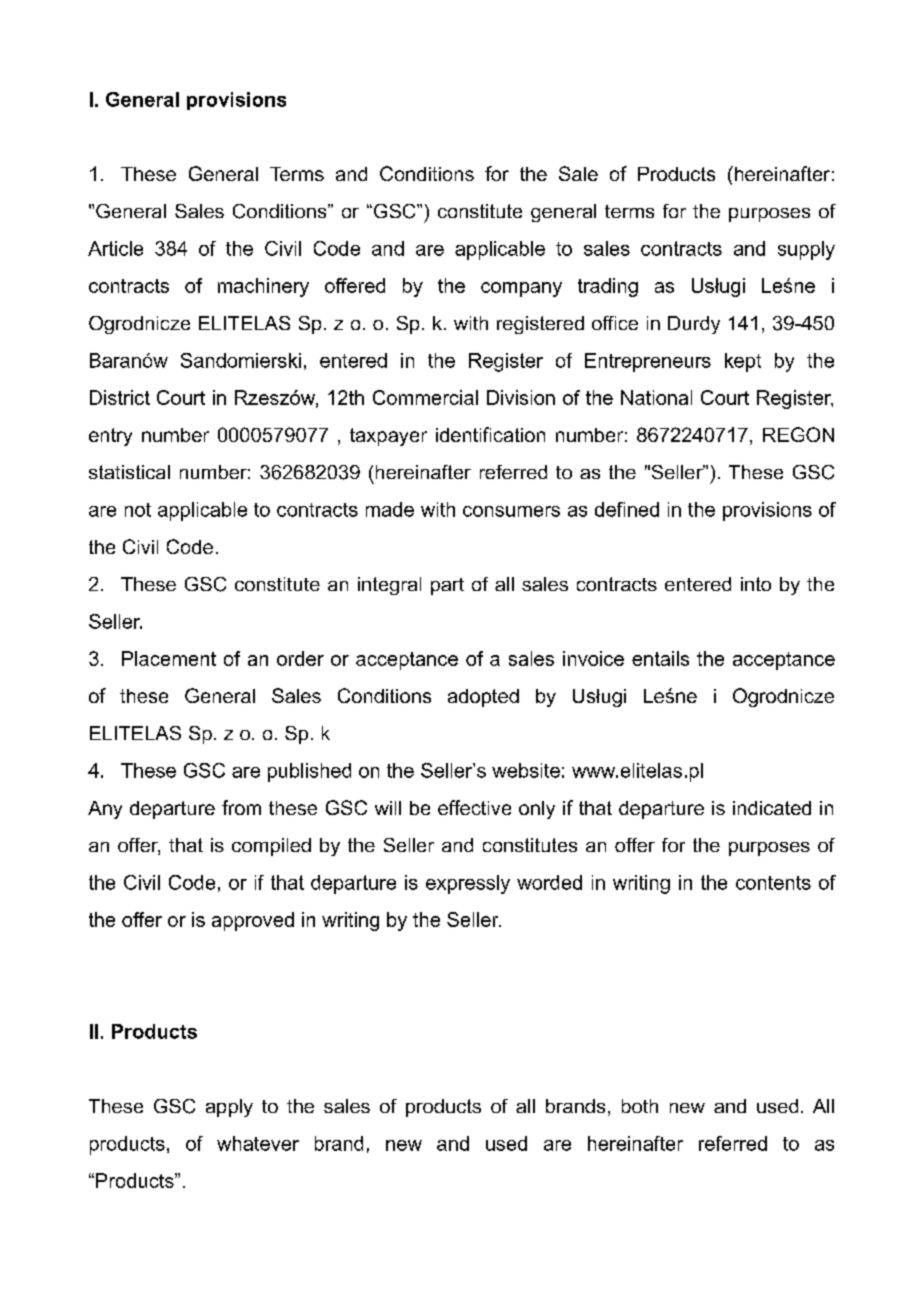  I want to click on supply, so click(806, 250).
